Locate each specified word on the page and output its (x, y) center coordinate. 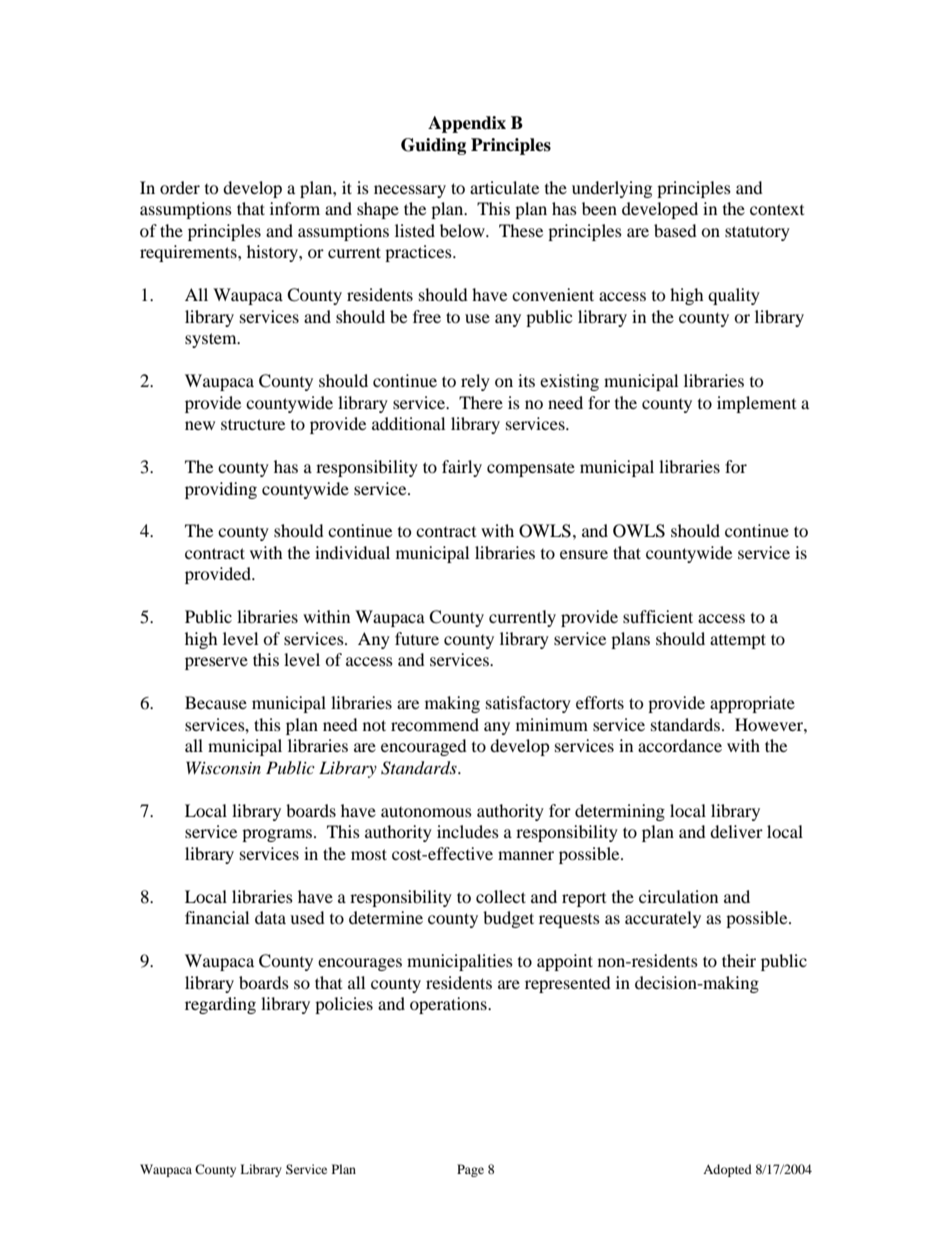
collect (501, 896)
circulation (678, 896)
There (481, 402)
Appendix (467, 124)
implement (756, 404)
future (417, 638)
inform (295, 208)
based (675, 230)
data (270, 917)
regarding (220, 1005)
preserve (216, 663)
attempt (738, 641)
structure (253, 424)
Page (470, 1170)
